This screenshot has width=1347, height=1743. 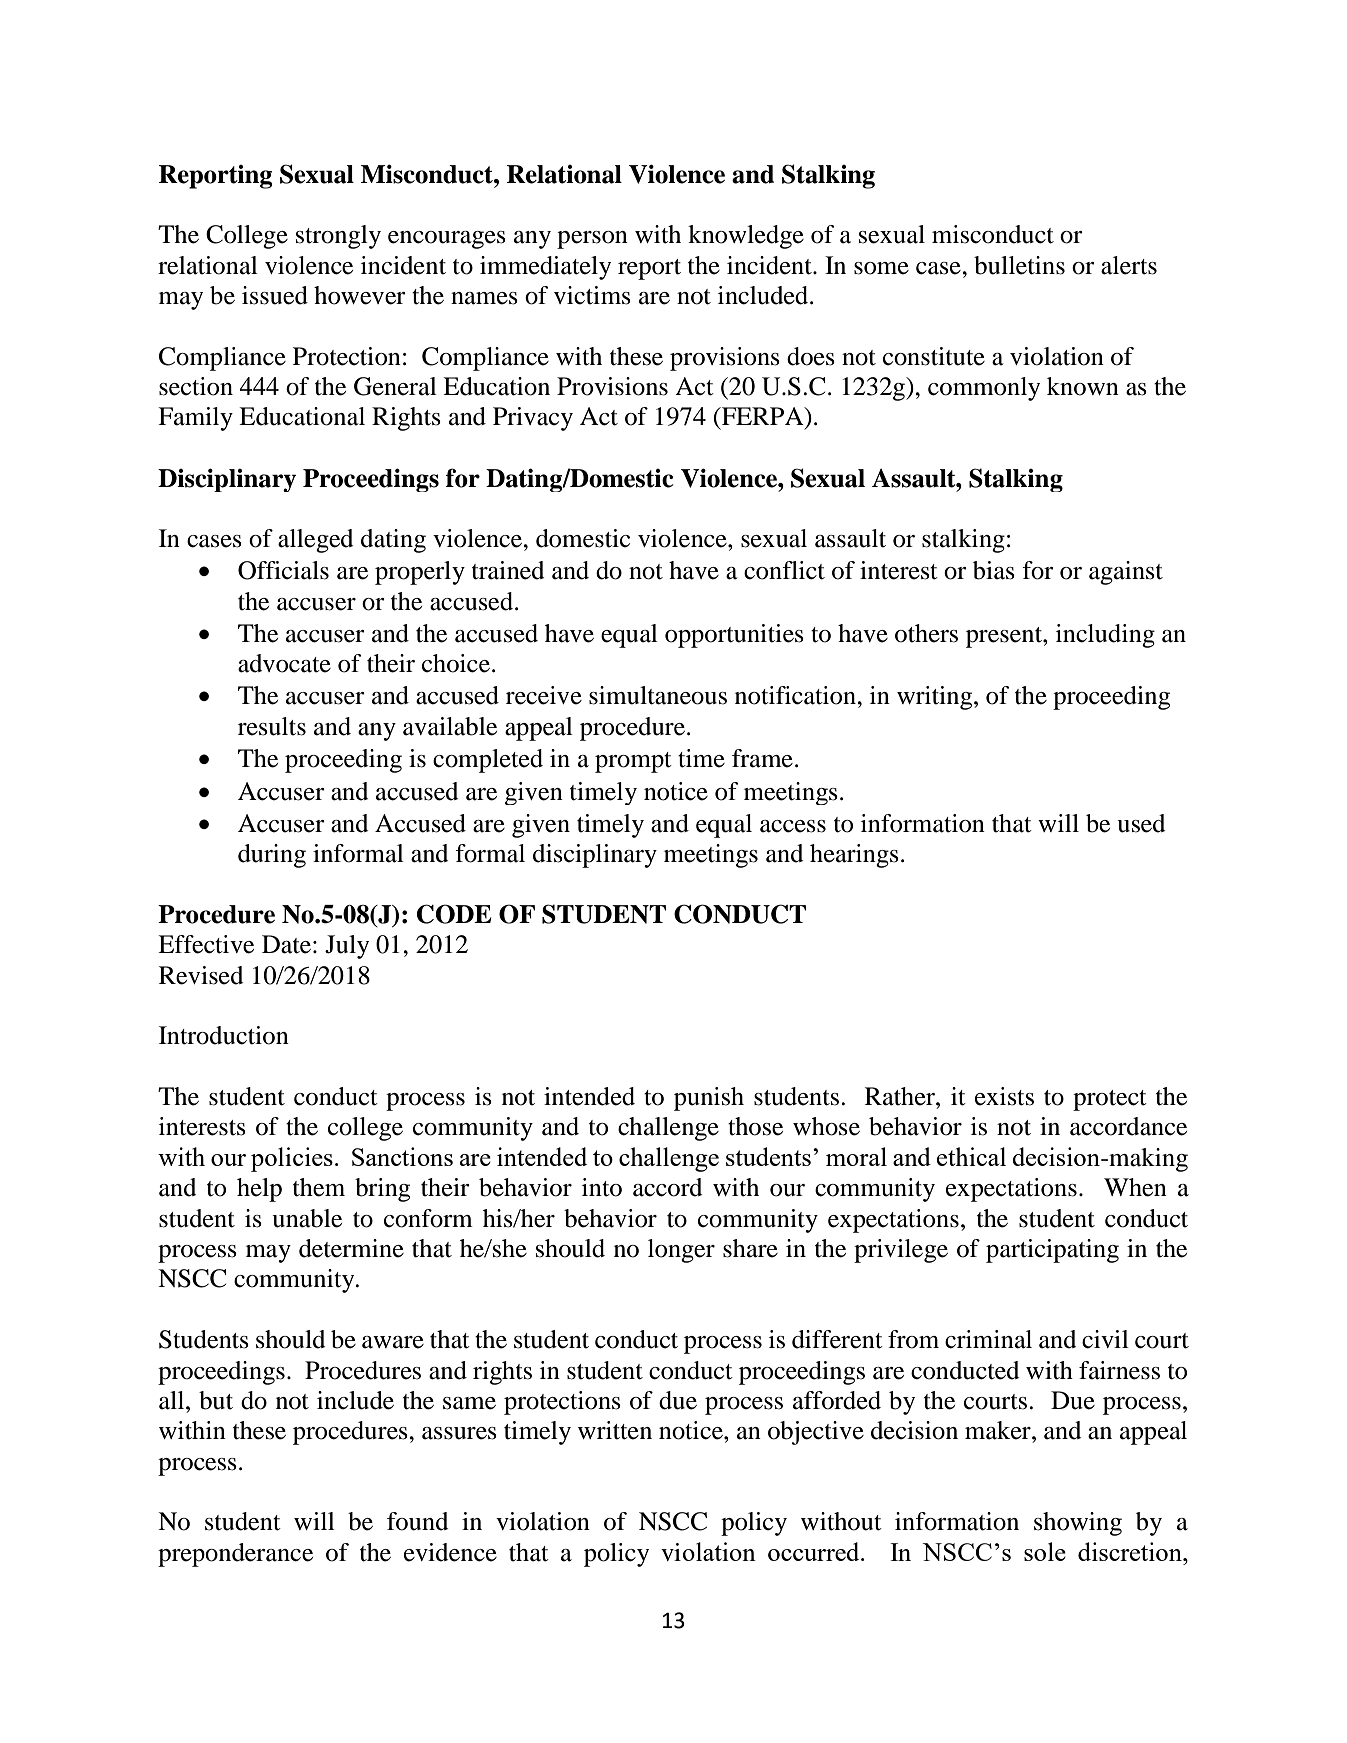 I want to click on bulletins, so click(x=1019, y=265).
